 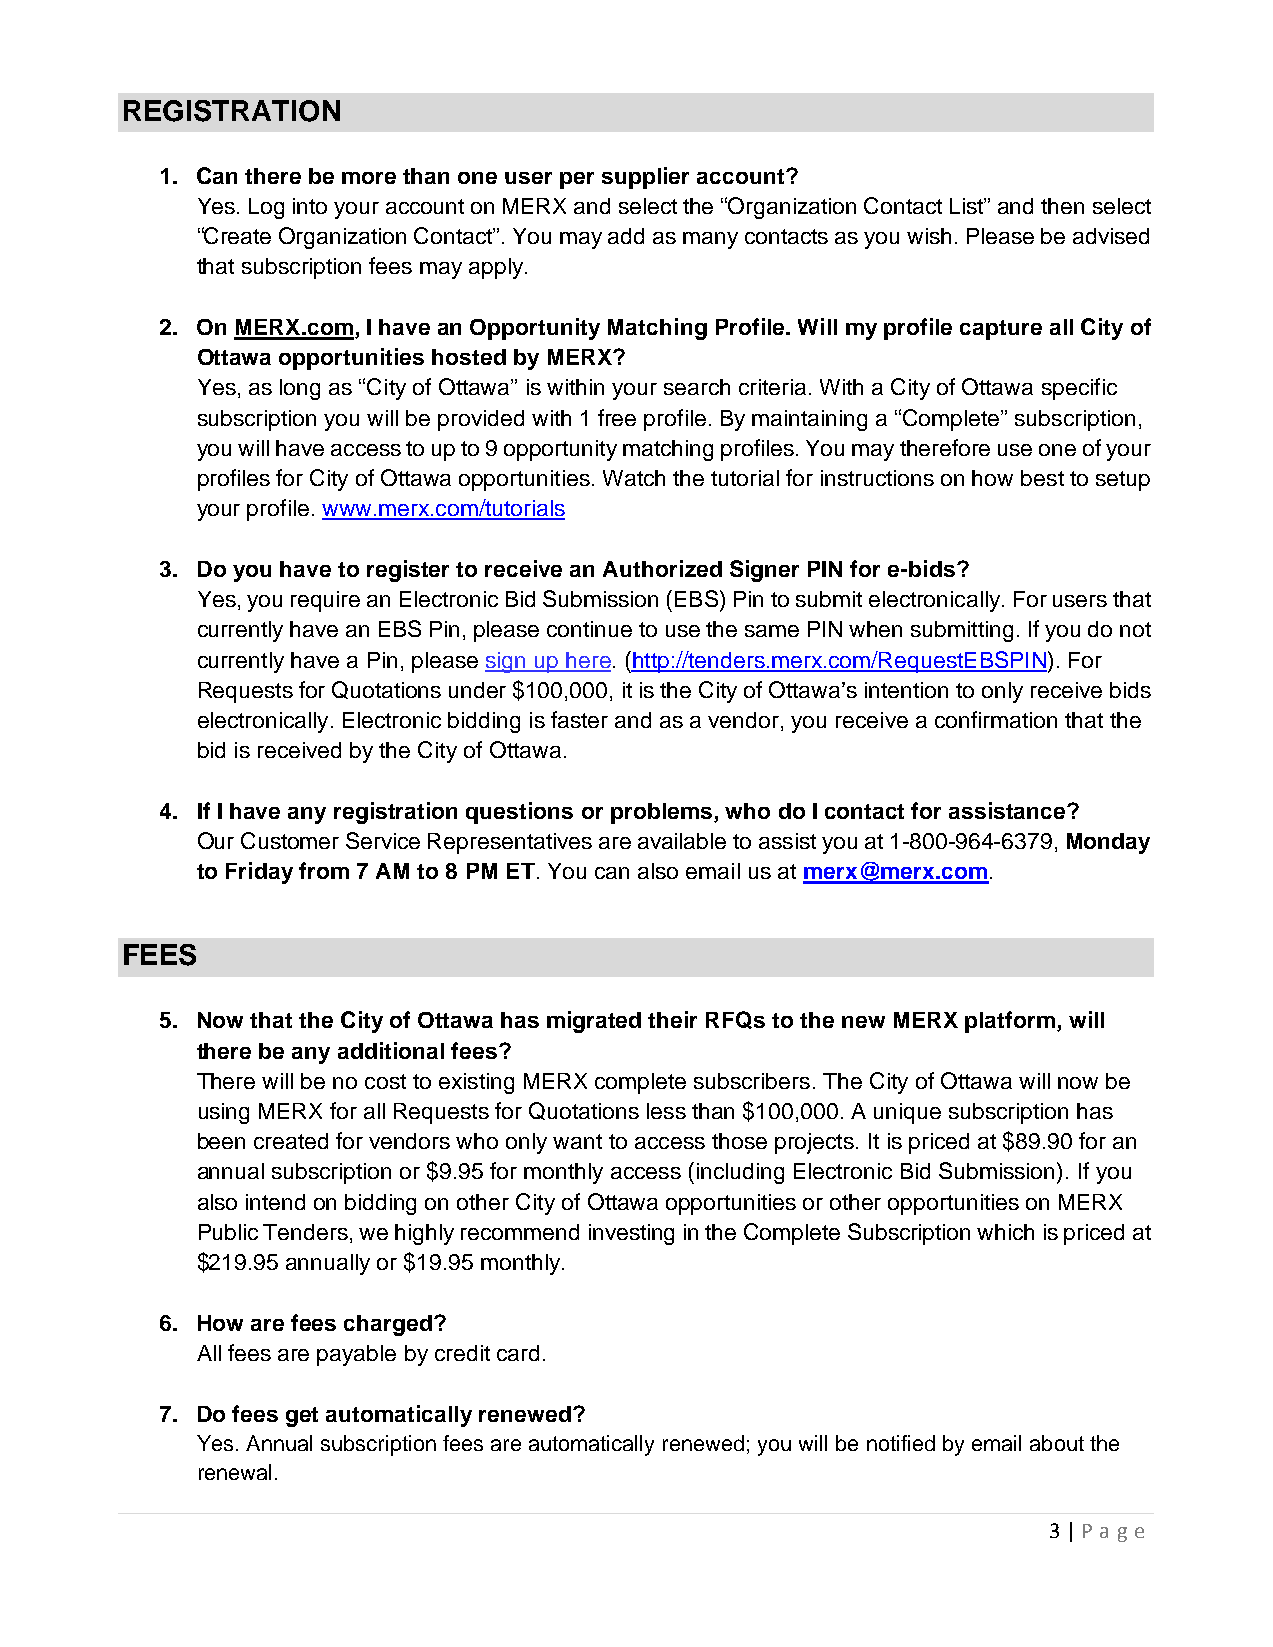 I want to click on many, so click(x=710, y=240).
